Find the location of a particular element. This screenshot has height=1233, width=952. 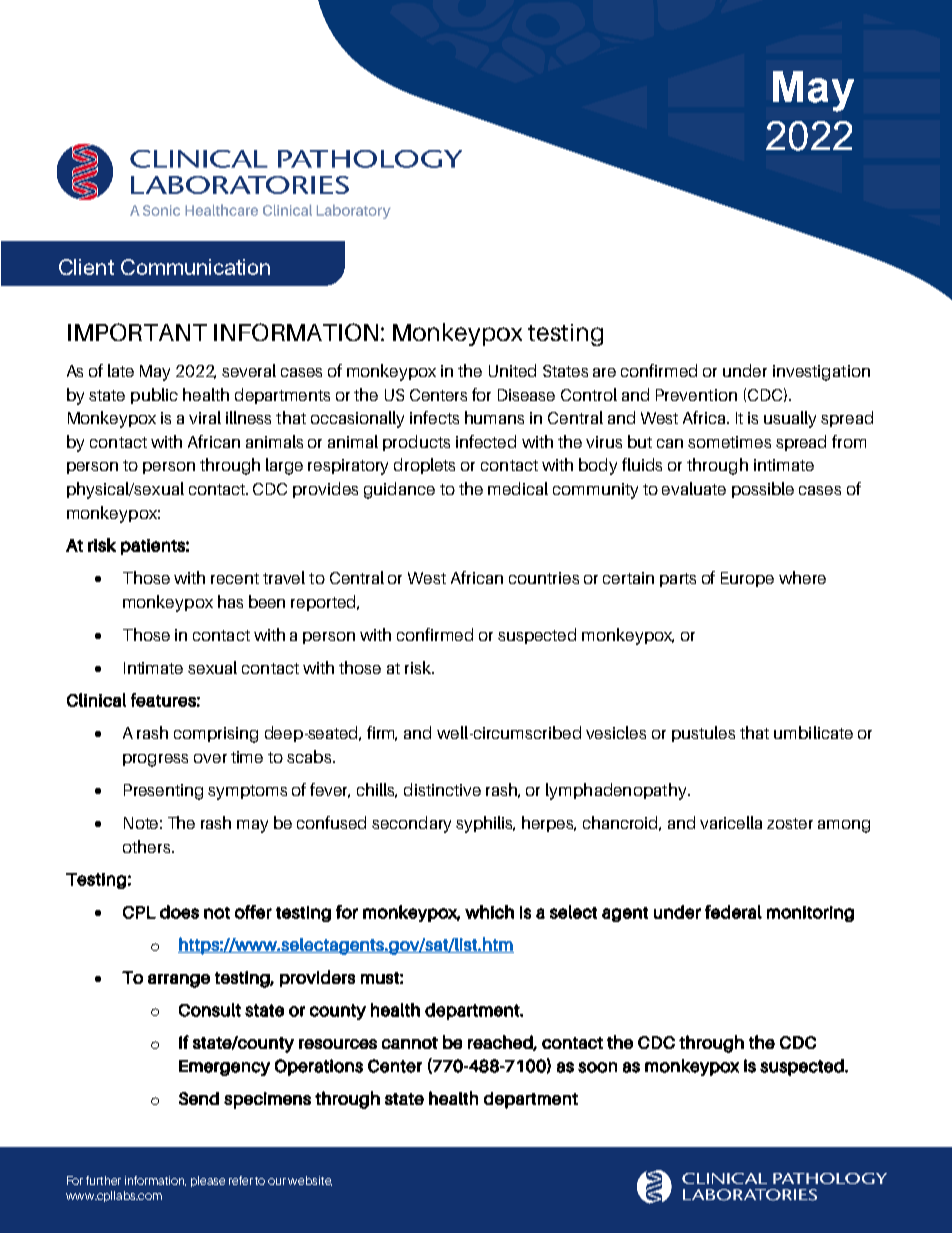

United is located at coordinates (512, 370).
